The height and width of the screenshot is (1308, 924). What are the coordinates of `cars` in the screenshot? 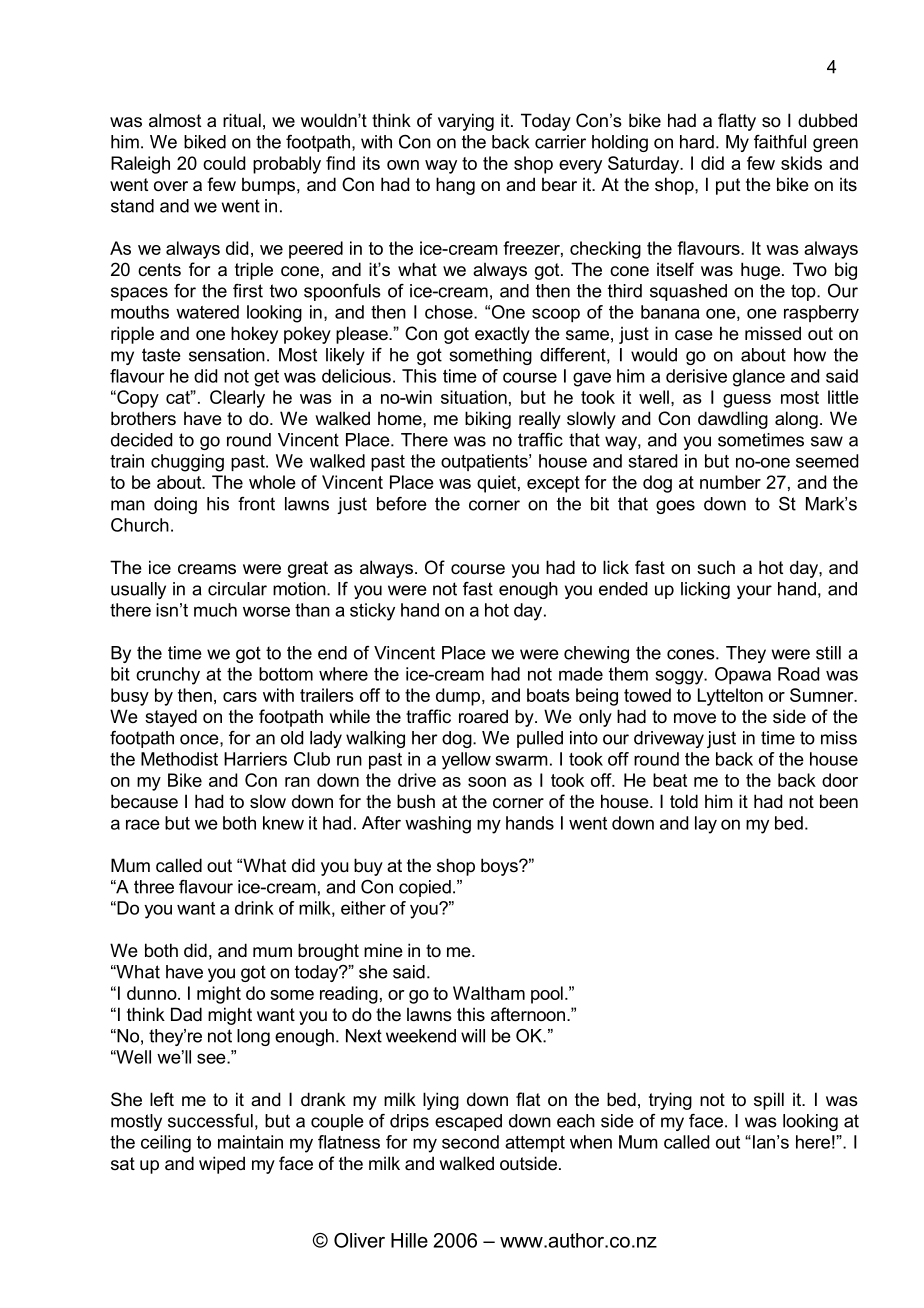 It's located at (240, 697).
